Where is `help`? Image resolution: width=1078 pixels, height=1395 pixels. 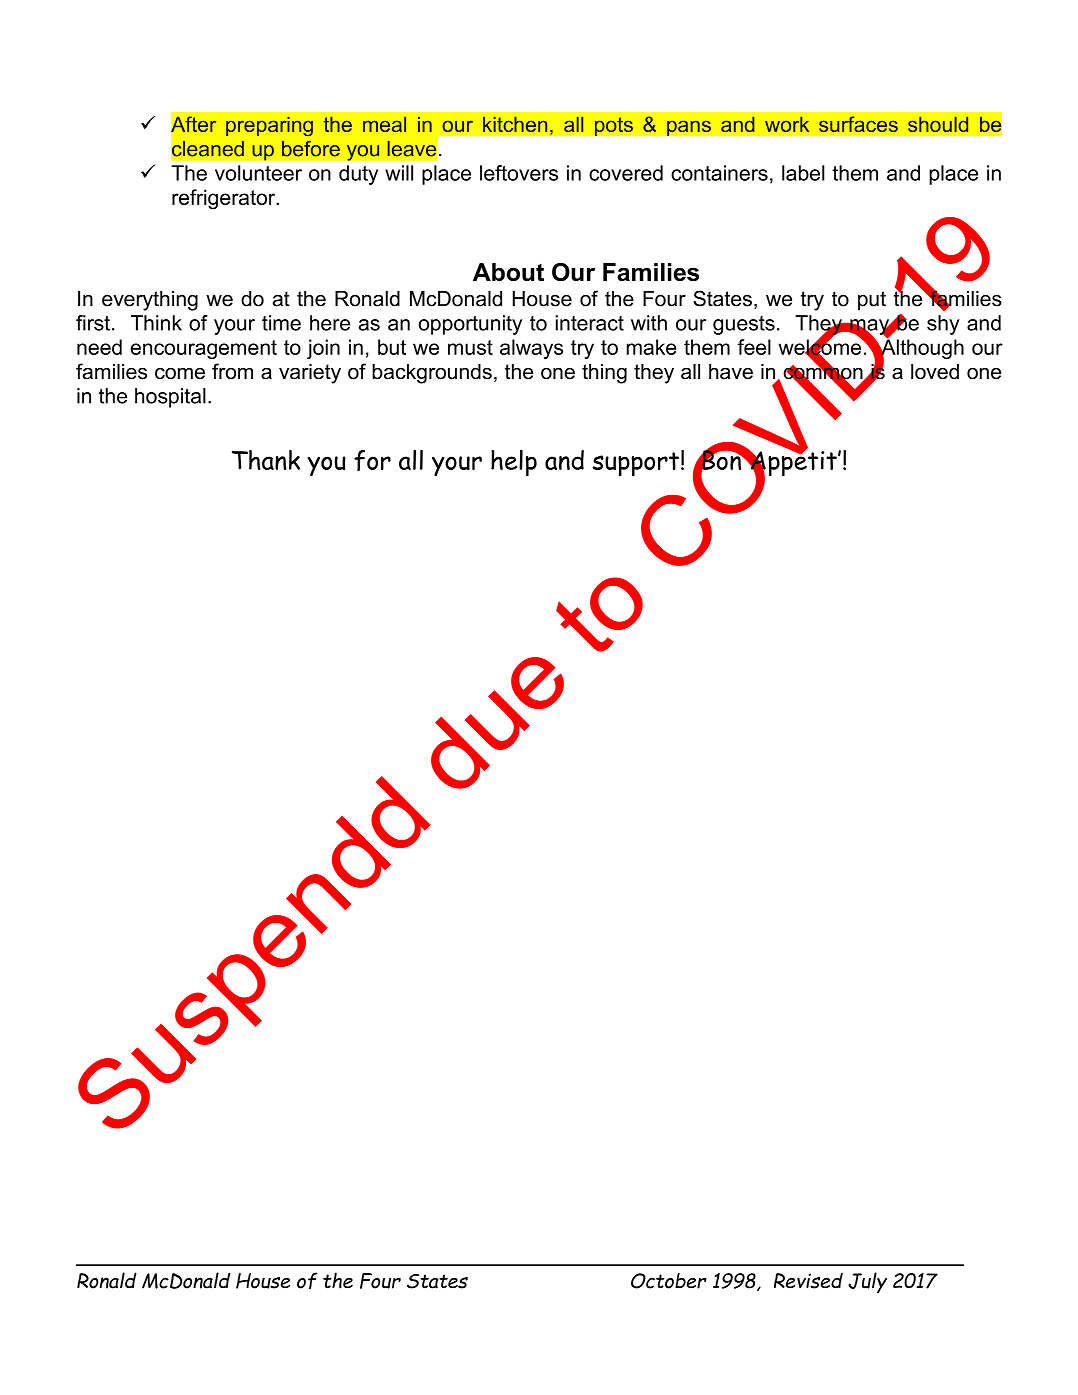 help is located at coordinates (514, 463).
